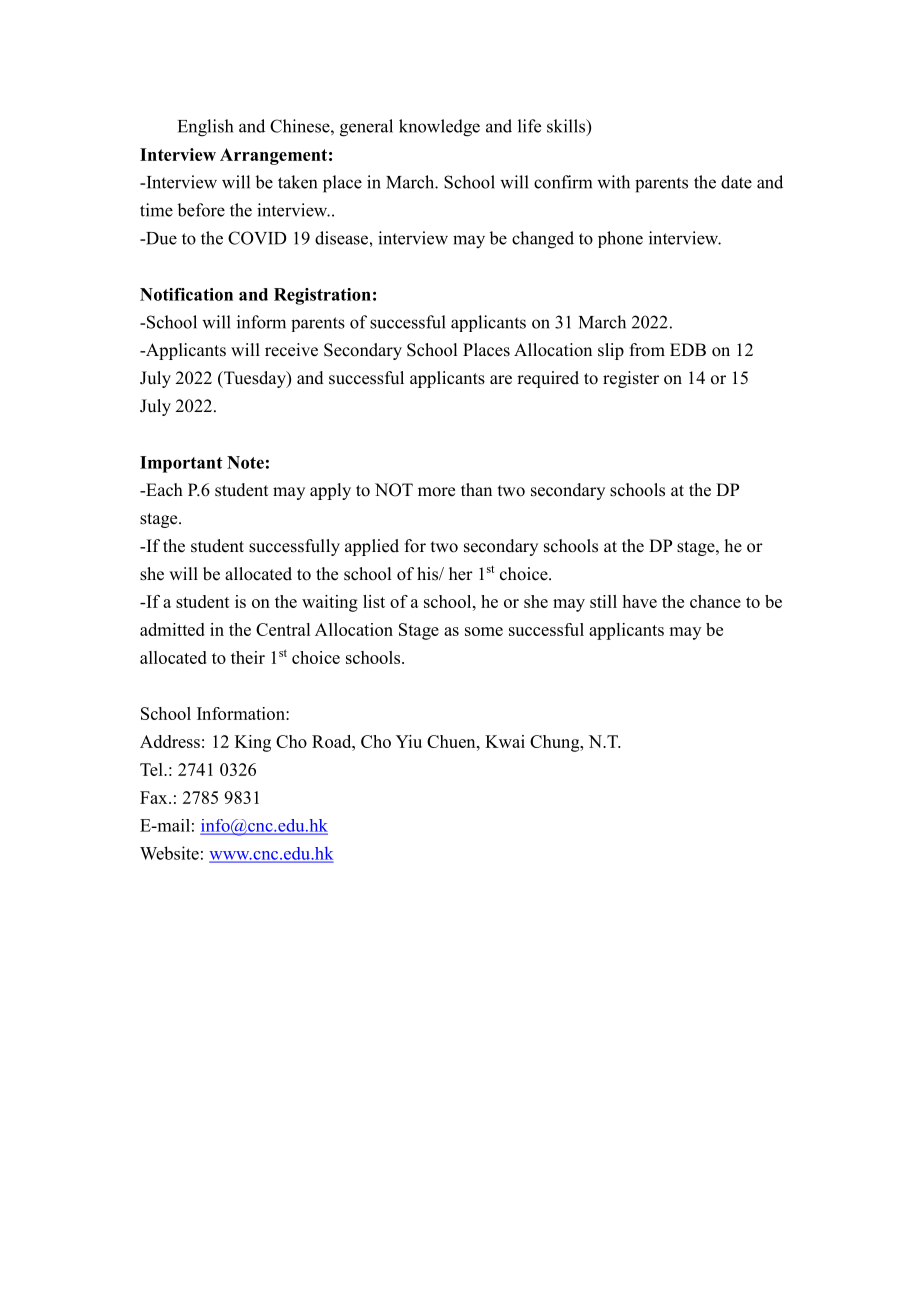  I want to click on have, so click(640, 601).
